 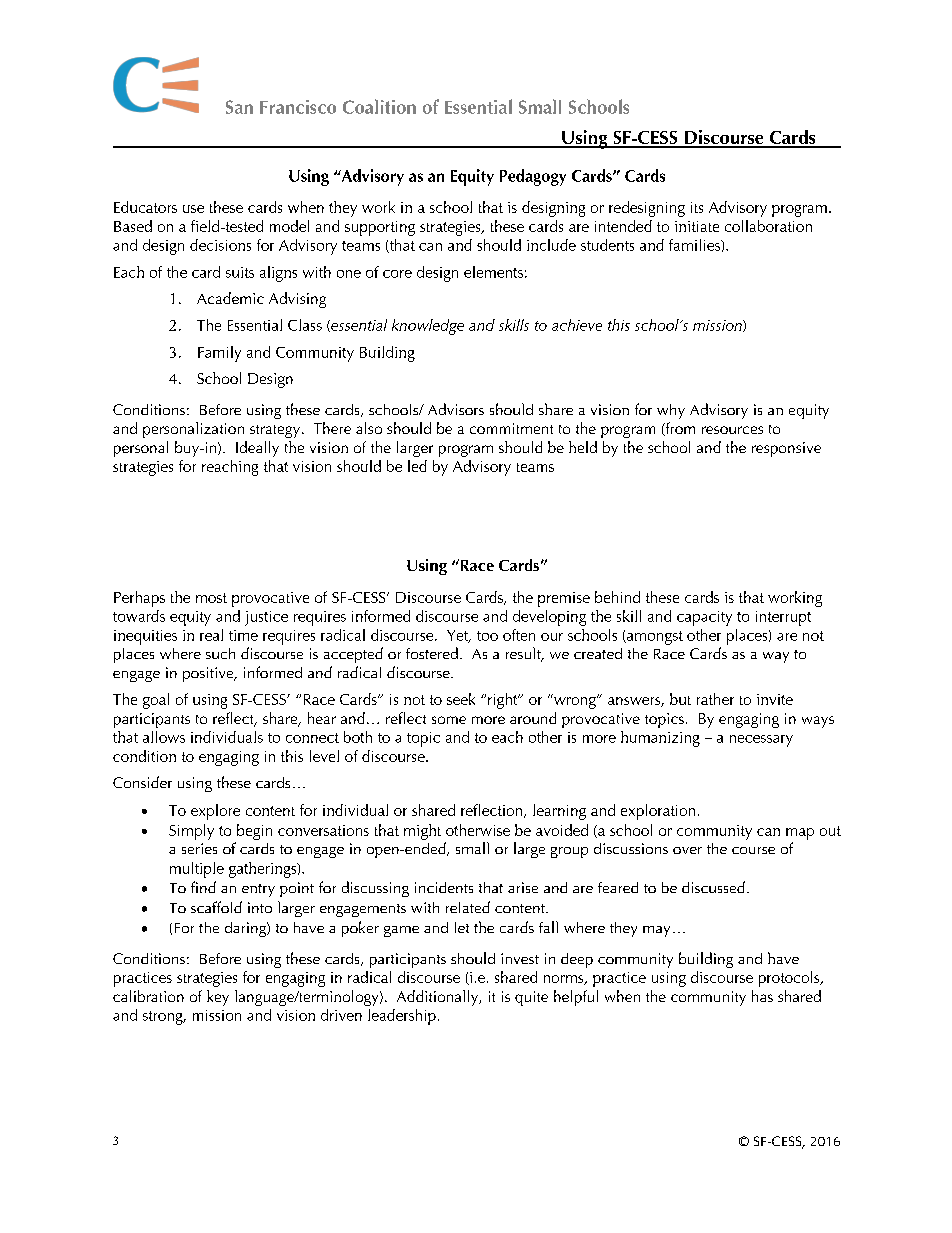 I want to click on collaboration, so click(x=768, y=226).
